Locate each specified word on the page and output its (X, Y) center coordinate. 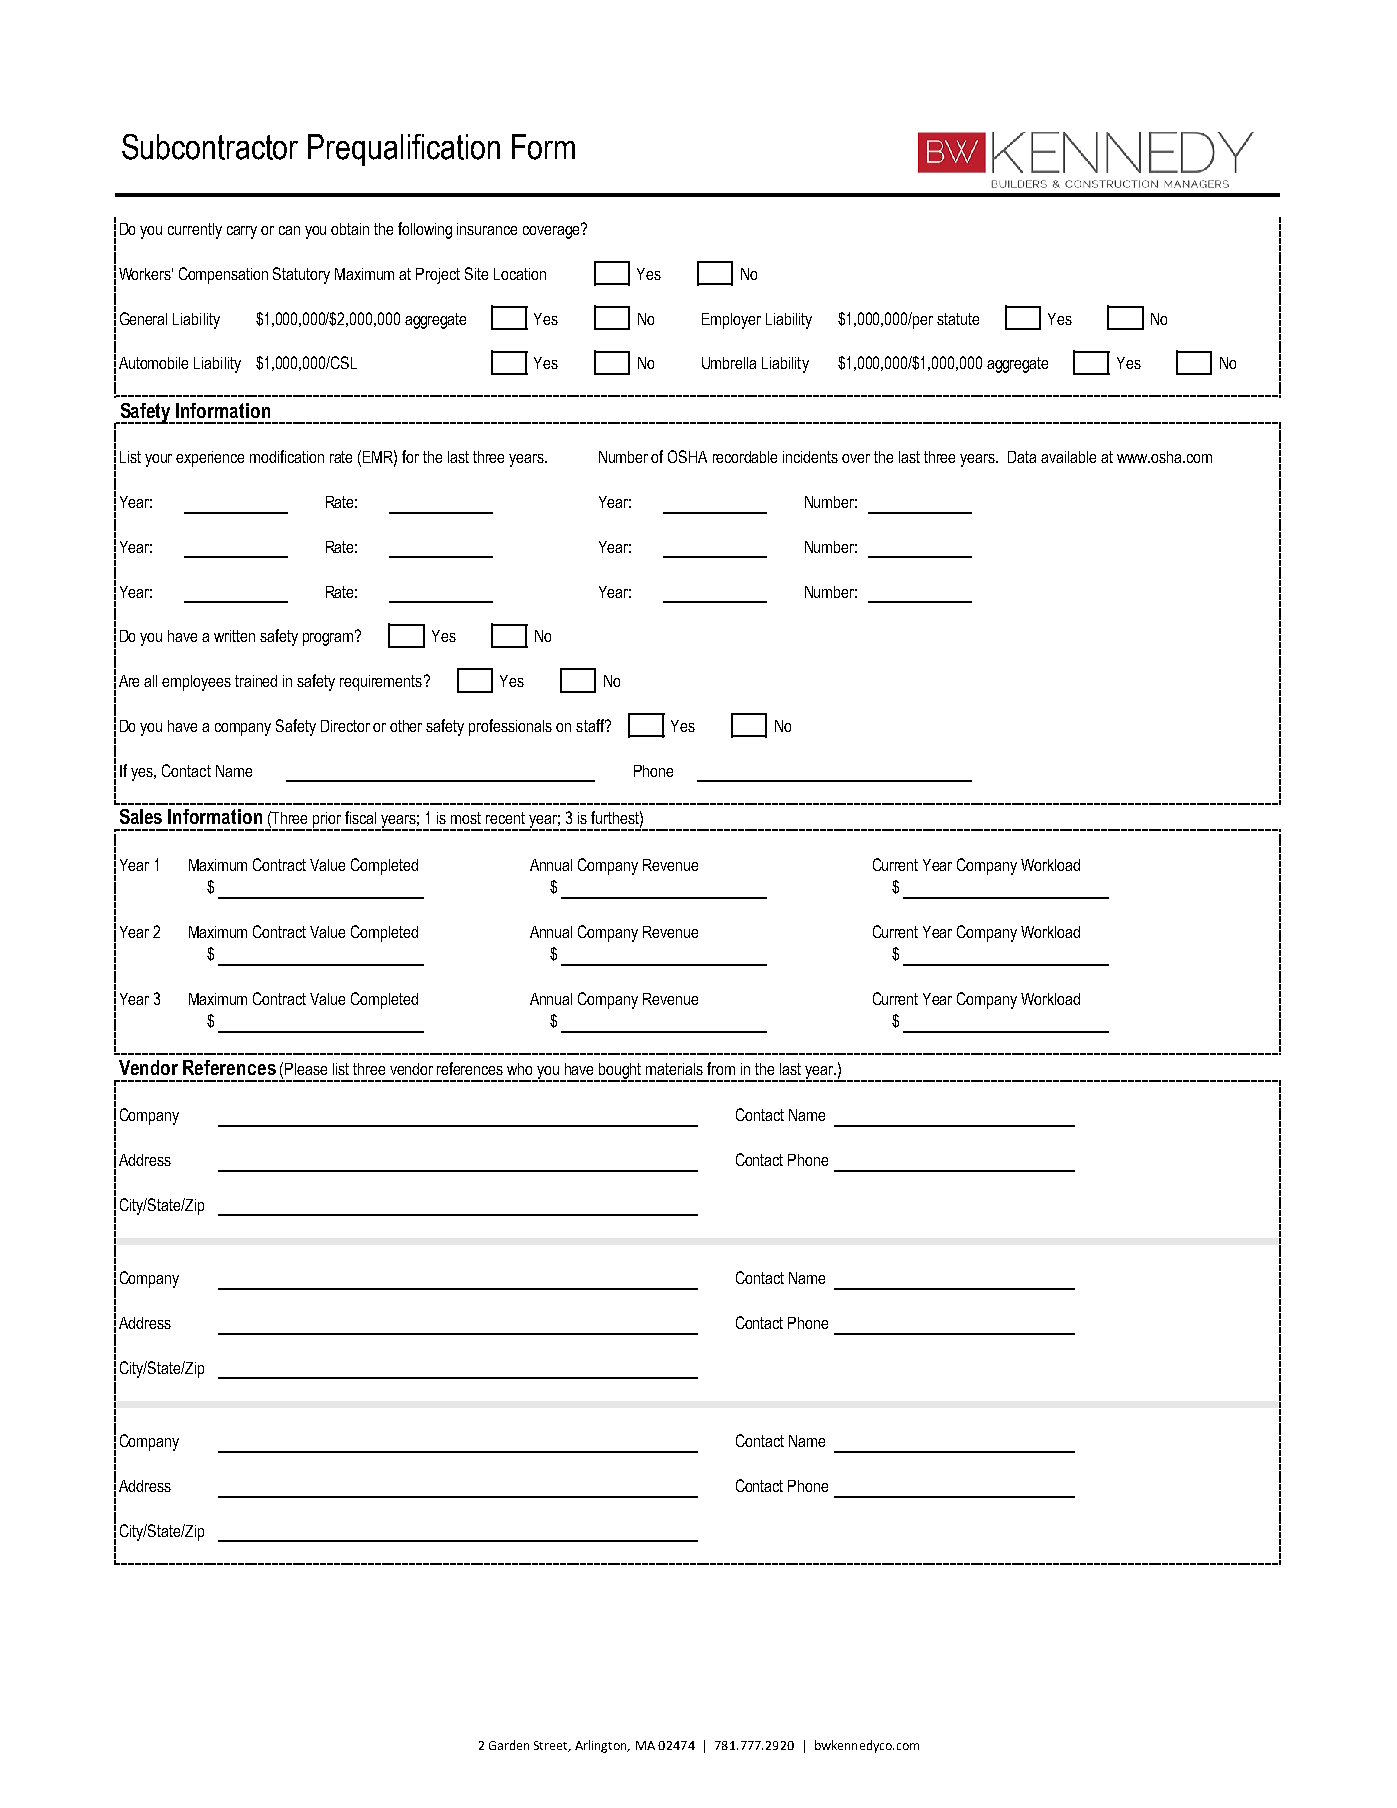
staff (591, 725)
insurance (487, 229)
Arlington (602, 1746)
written (234, 636)
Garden (509, 1745)
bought (621, 1072)
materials (674, 1069)
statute (958, 319)
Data (1022, 457)
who (519, 1069)
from (721, 1068)
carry (242, 232)
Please (306, 1069)
